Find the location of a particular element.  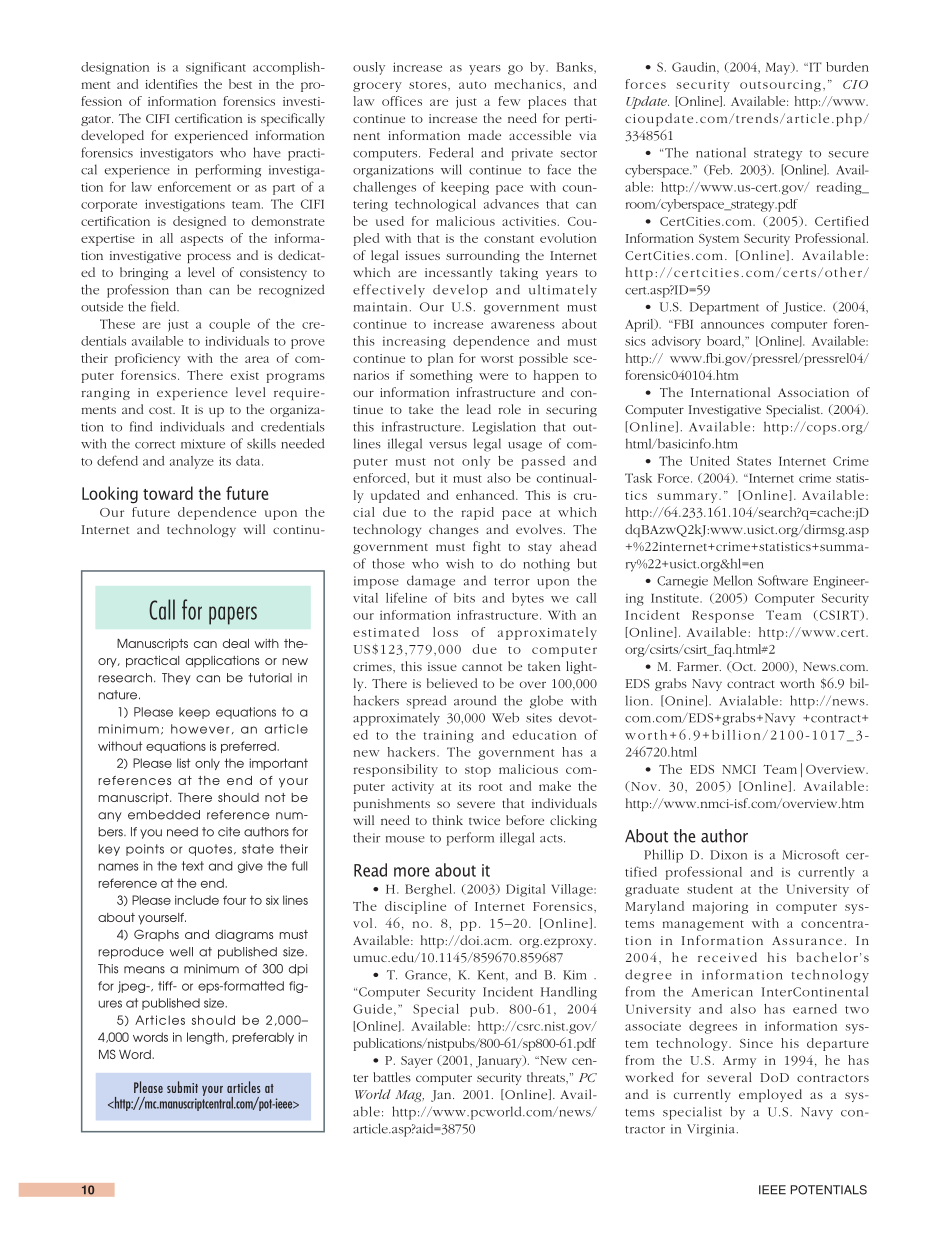

Response is located at coordinates (723, 616).
